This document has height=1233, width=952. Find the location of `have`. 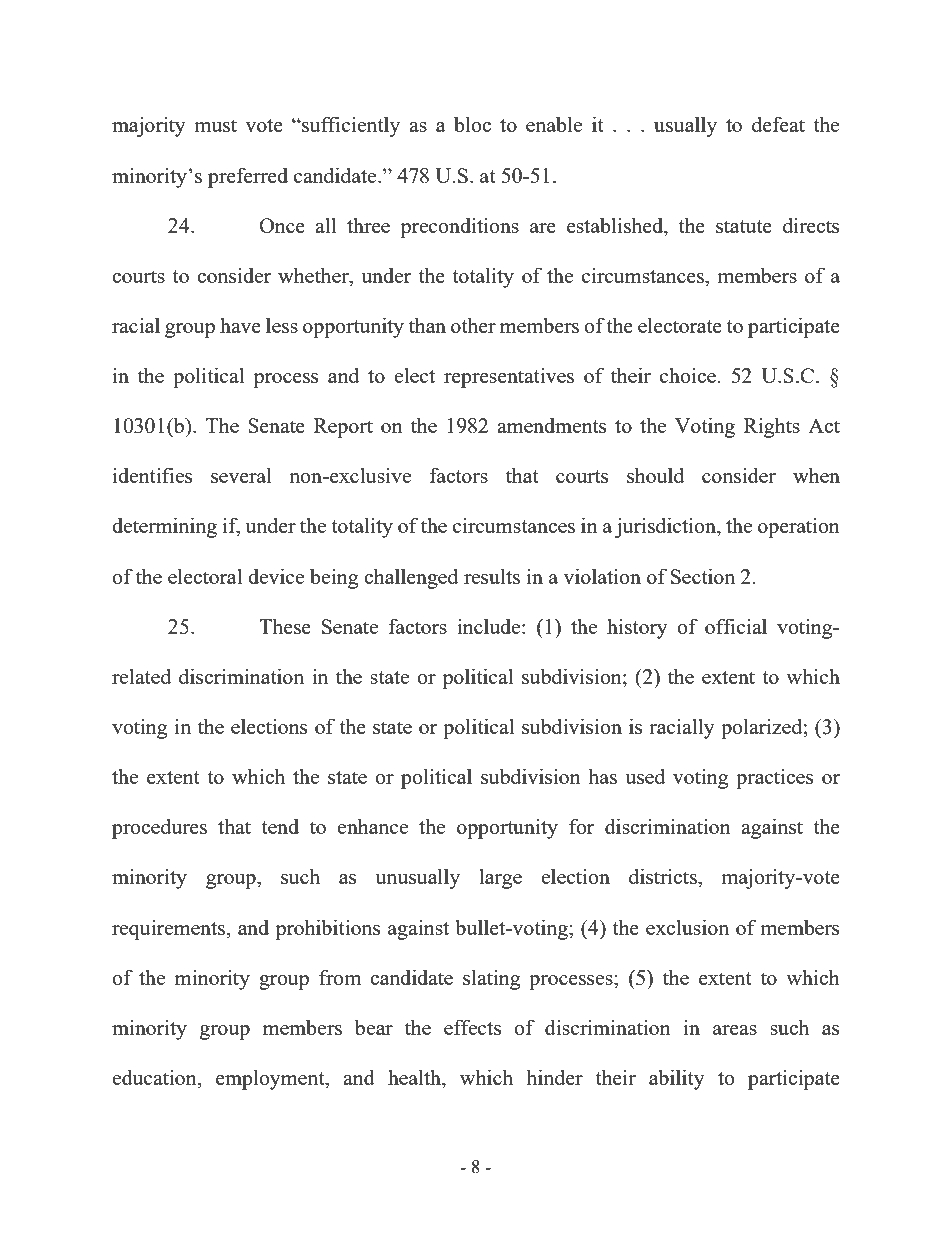

have is located at coordinates (240, 325).
